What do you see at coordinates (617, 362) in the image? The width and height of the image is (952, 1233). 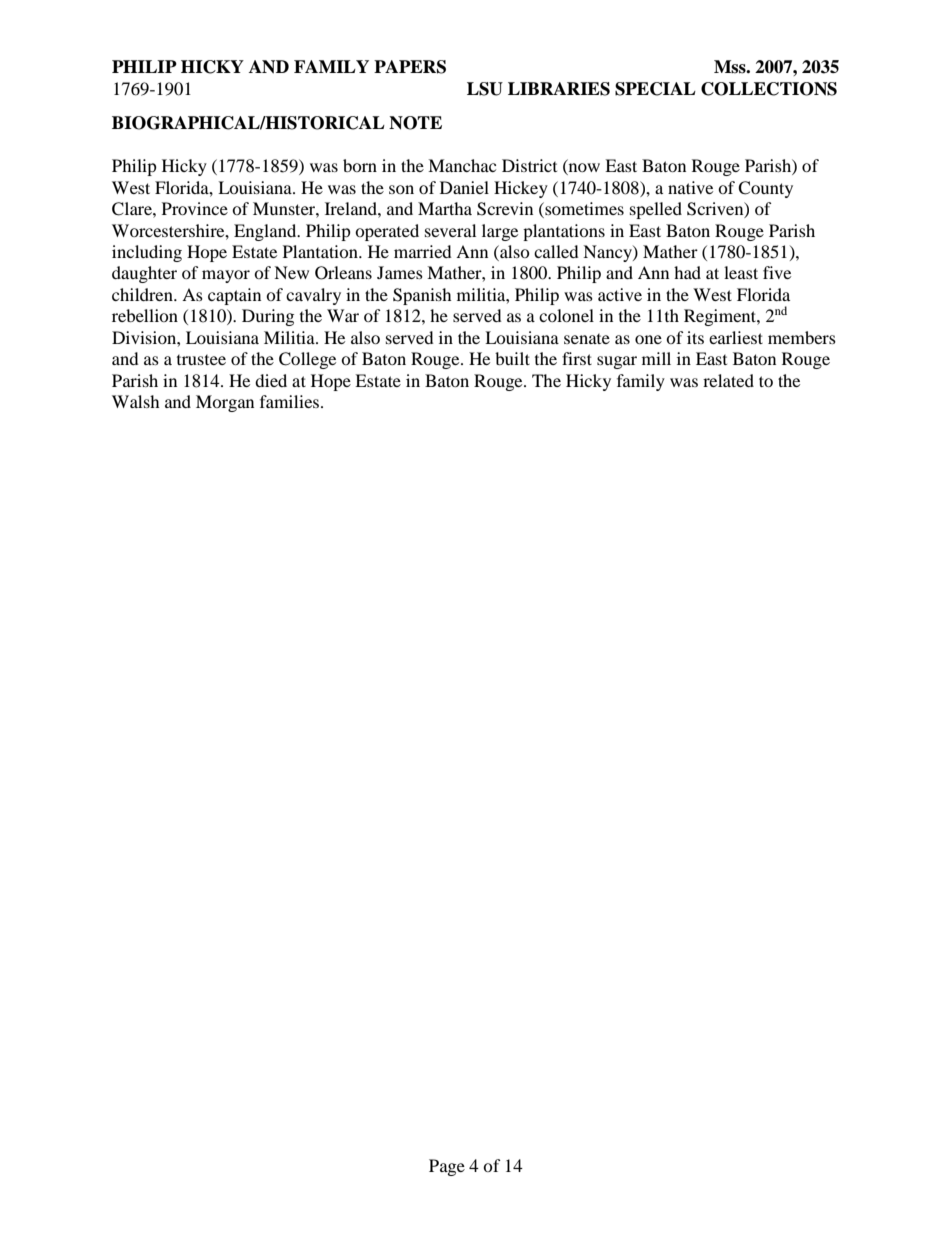 I see `sugar` at bounding box center [617, 362].
